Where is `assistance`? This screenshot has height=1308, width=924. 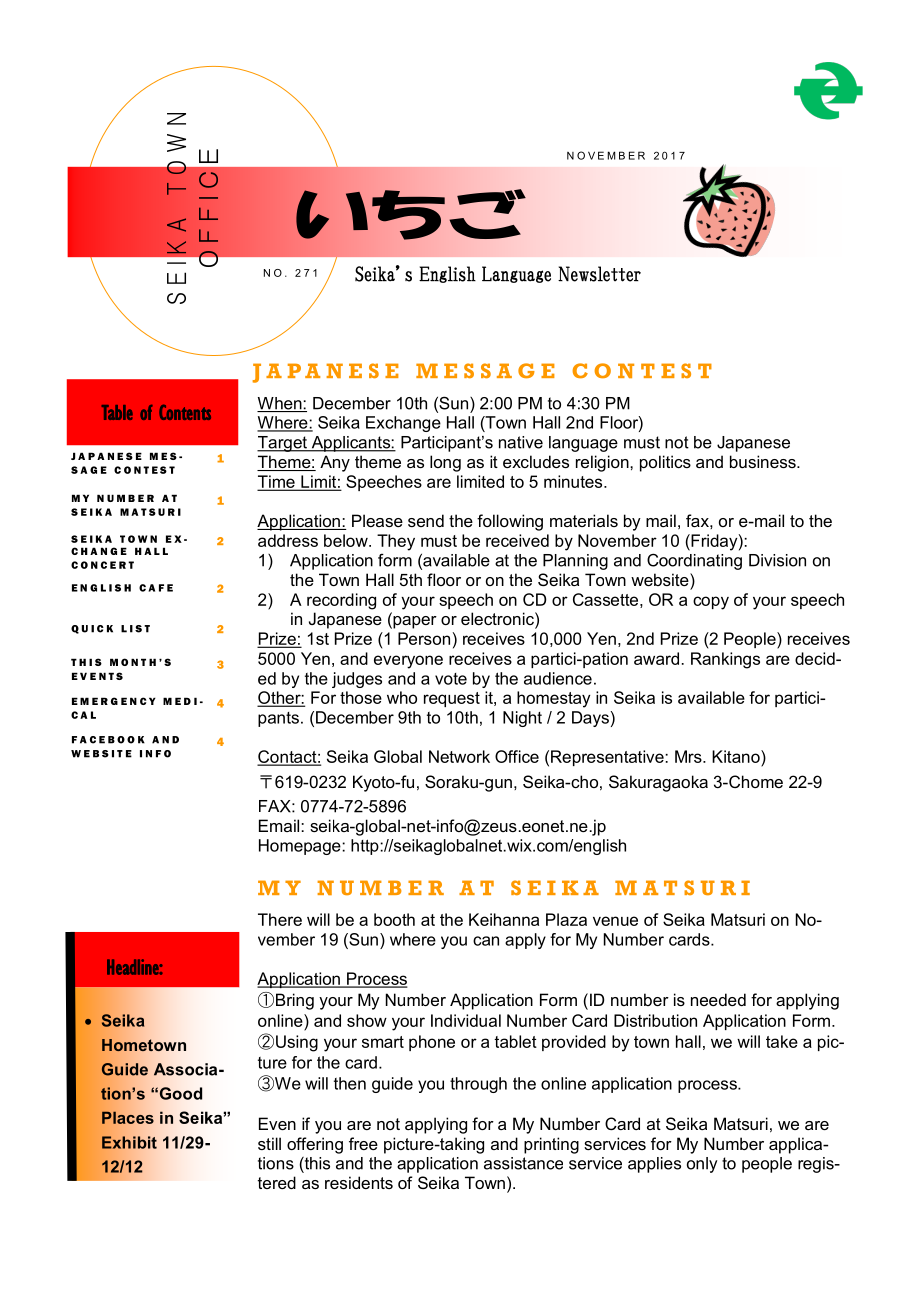 assistance is located at coordinates (523, 1163).
